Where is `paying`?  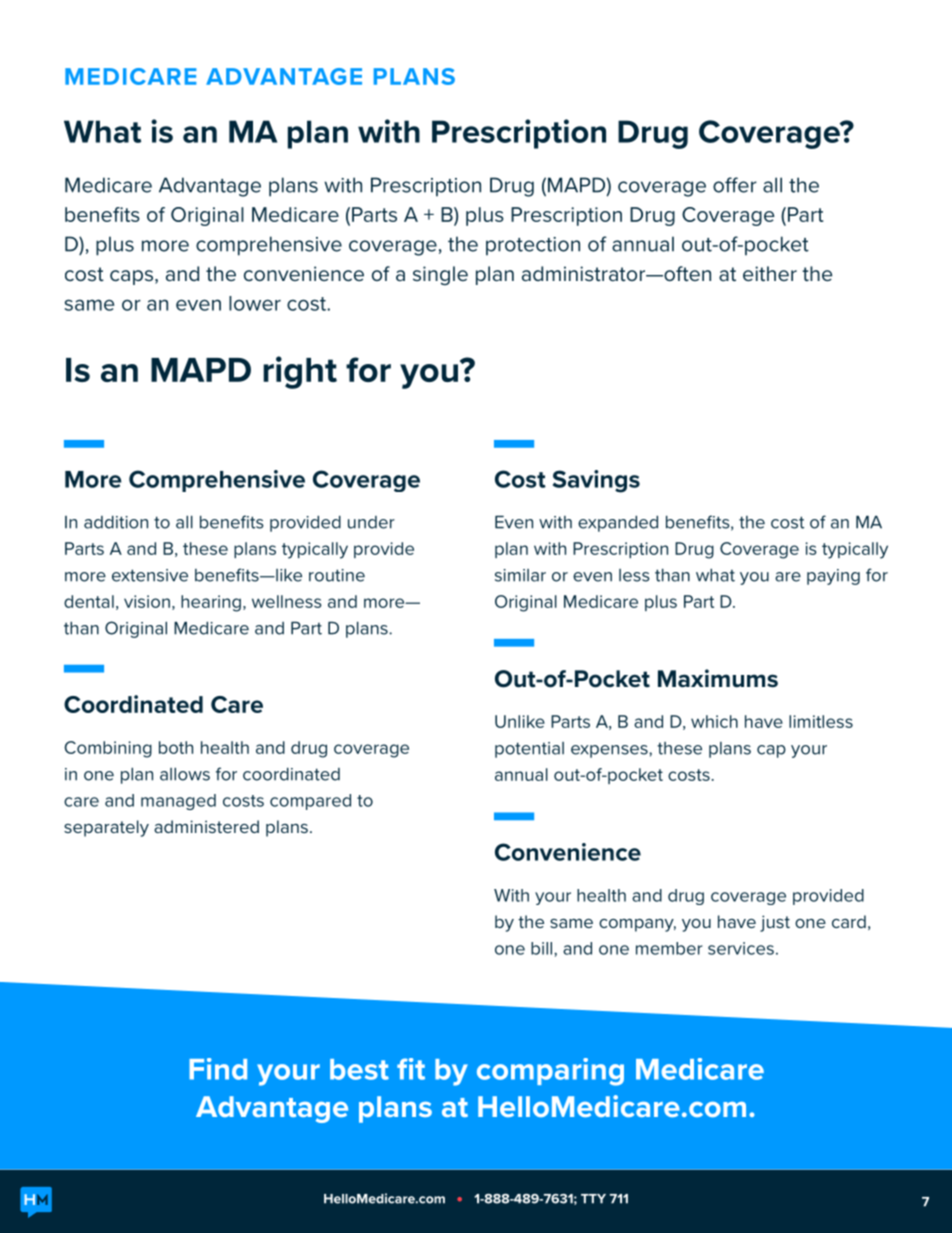 paying is located at coordinates (833, 577).
